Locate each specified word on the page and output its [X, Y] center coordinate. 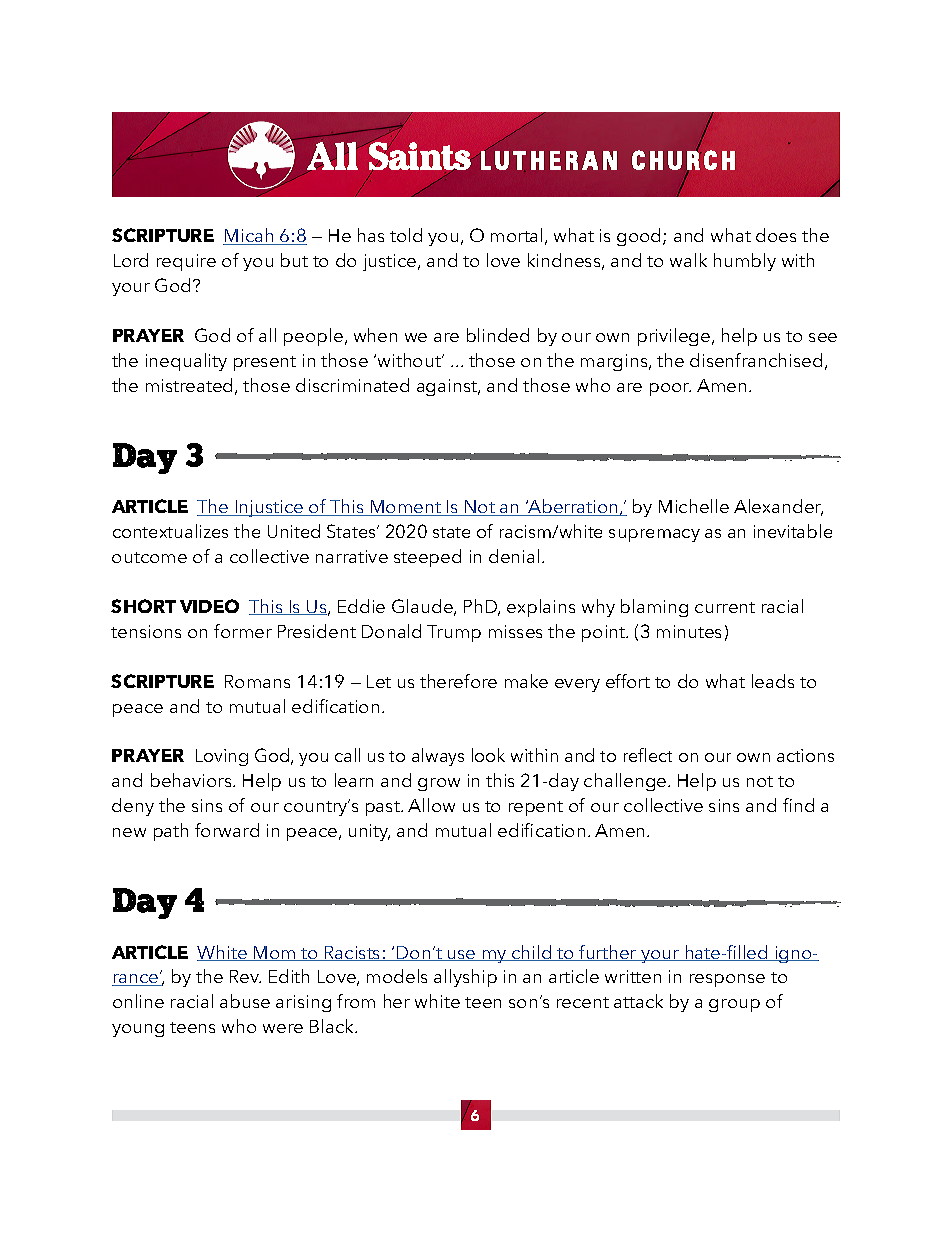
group [734, 1005]
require [186, 262]
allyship [465, 978]
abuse [245, 1001]
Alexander [778, 507]
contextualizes [170, 531]
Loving [222, 757]
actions [805, 755]
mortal [516, 235]
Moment [406, 508]
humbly [745, 262]
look [488, 755]
